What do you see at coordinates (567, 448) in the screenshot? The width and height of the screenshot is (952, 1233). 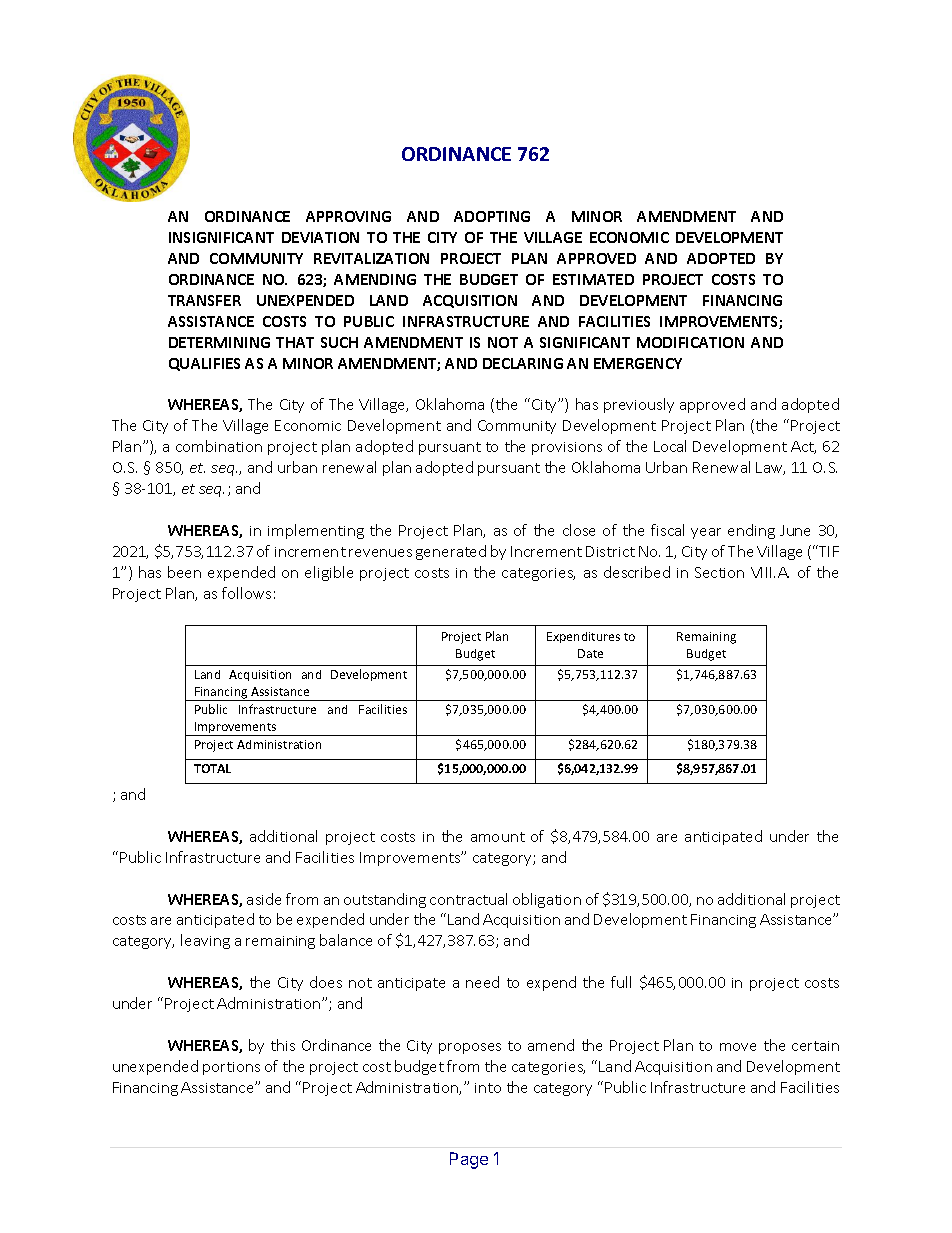 I see `provisions` at bounding box center [567, 448].
